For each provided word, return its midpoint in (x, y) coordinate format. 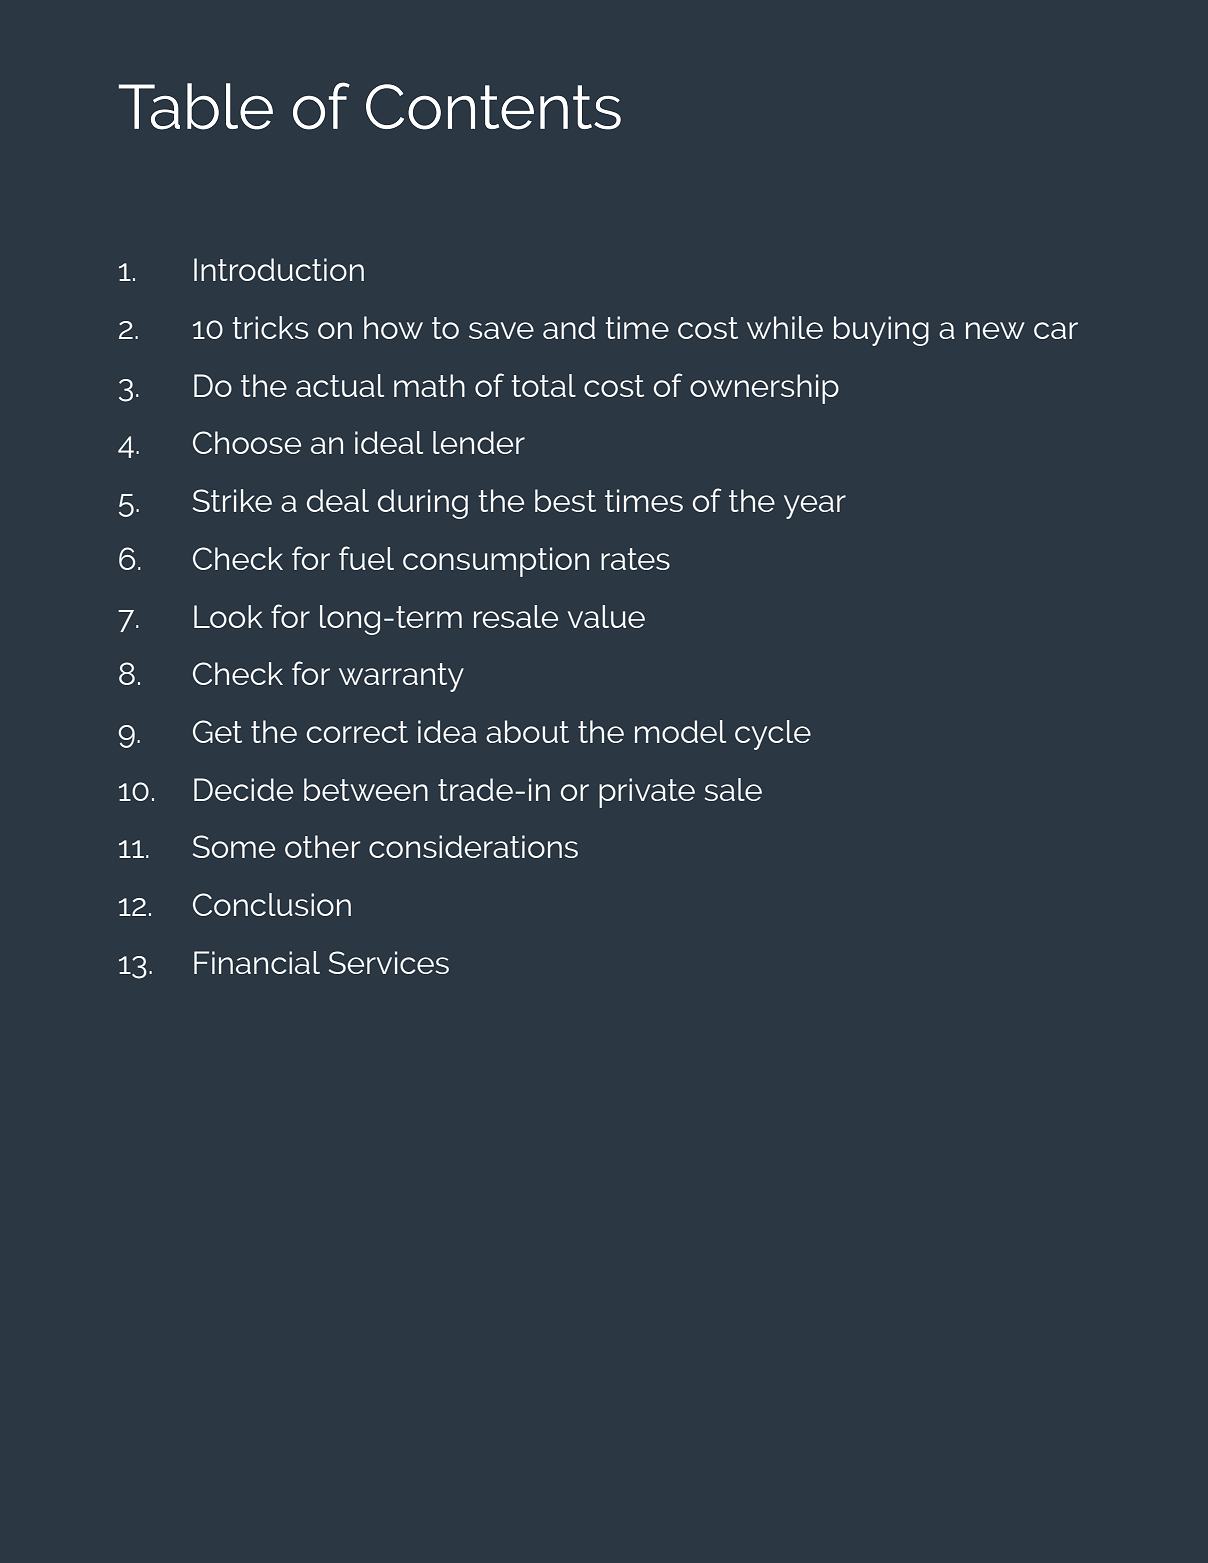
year (815, 507)
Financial (257, 962)
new (995, 330)
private (647, 793)
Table (195, 106)
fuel (366, 558)
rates (635, 559)
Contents (493, 107)
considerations (473, 846)
